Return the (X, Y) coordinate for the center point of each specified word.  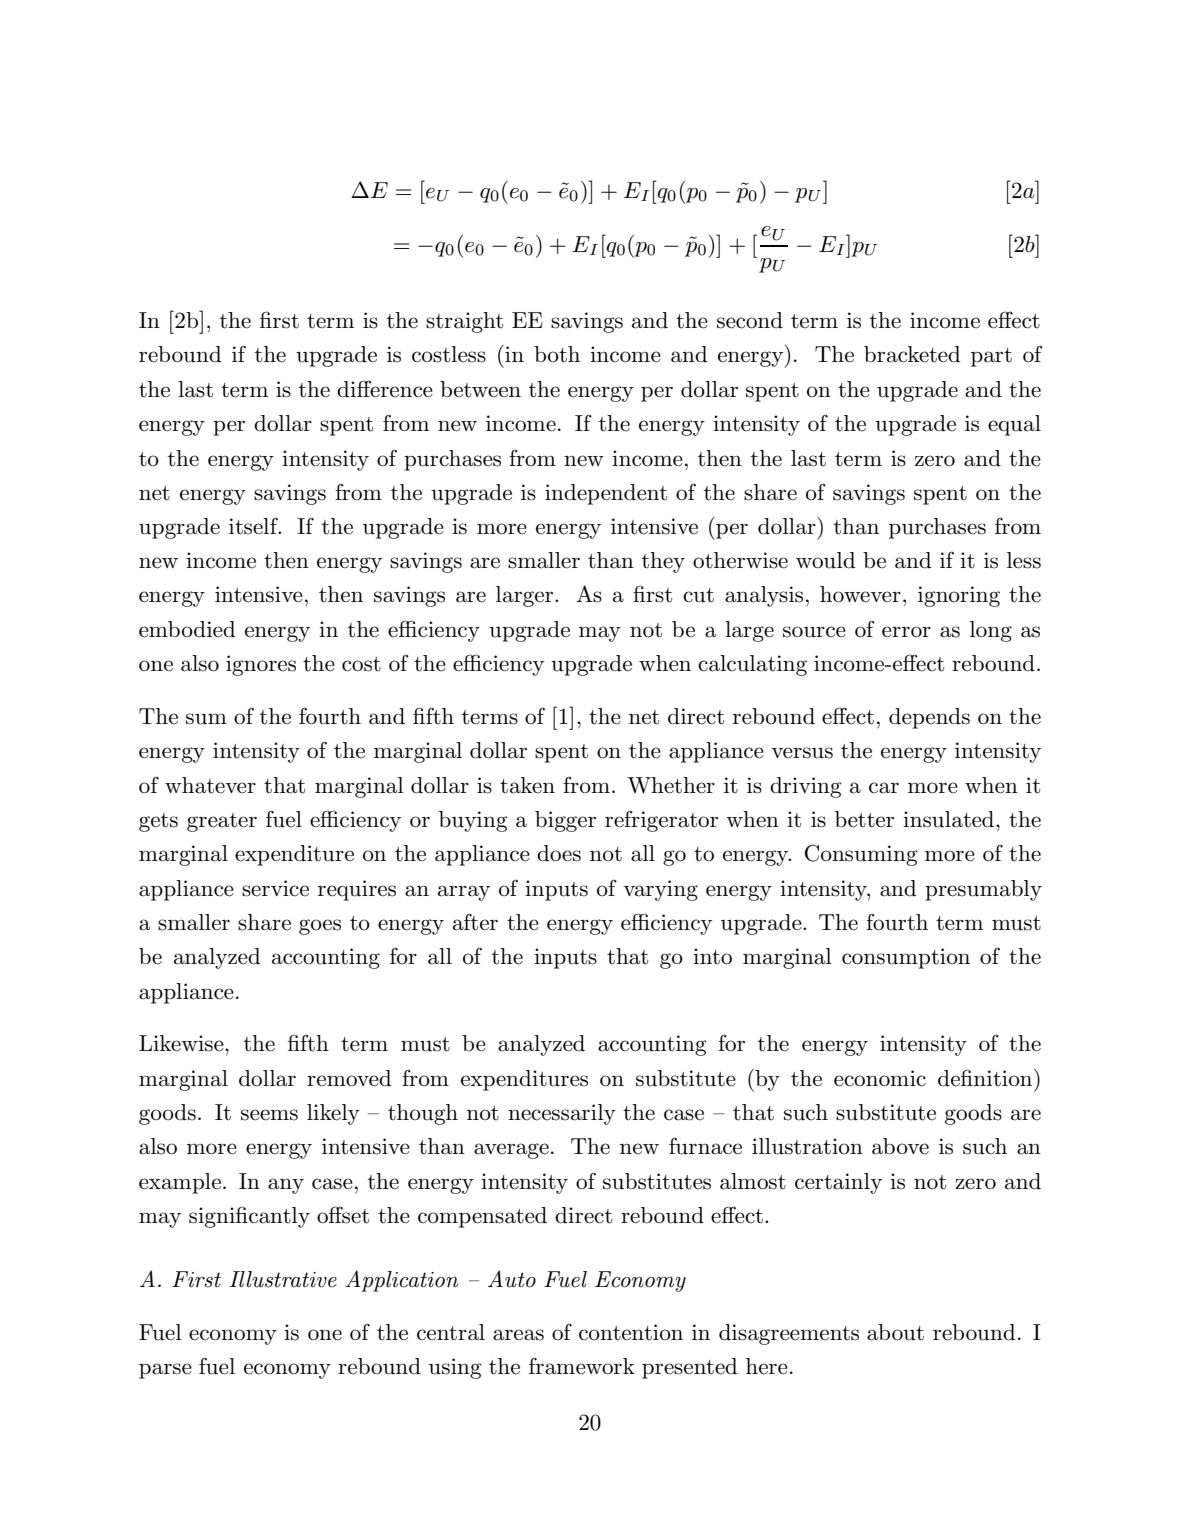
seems (269, 1115)
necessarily (562, 1114)
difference (385, 389)
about (895, 1332)
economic (880, 1078)
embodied (187, 629)
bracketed (912, 354)
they (663, 562)
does (559, 853)
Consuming (861, 855)
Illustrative (283, 1279)
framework (582, 1366)
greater (222, 822)
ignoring (959, 596)
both (557, 354)
